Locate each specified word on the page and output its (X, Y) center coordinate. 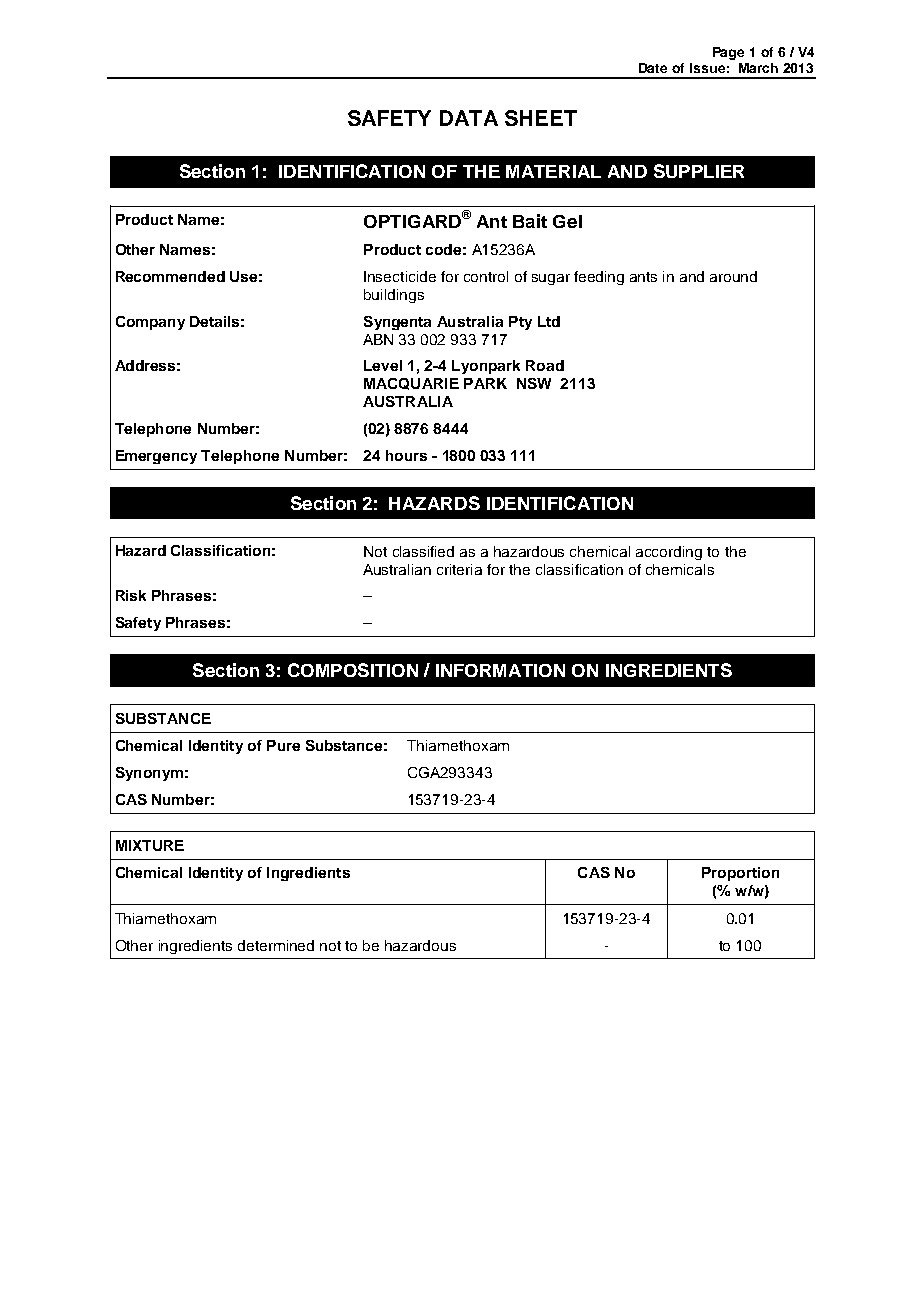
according (669, 553)
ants (643, 277)
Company (150, 323)
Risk (131, 595)
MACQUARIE (411, 384)
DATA (469, 118)
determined (276, 945)
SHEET (541, 118)
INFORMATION (500, 670)
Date (653, 68)
